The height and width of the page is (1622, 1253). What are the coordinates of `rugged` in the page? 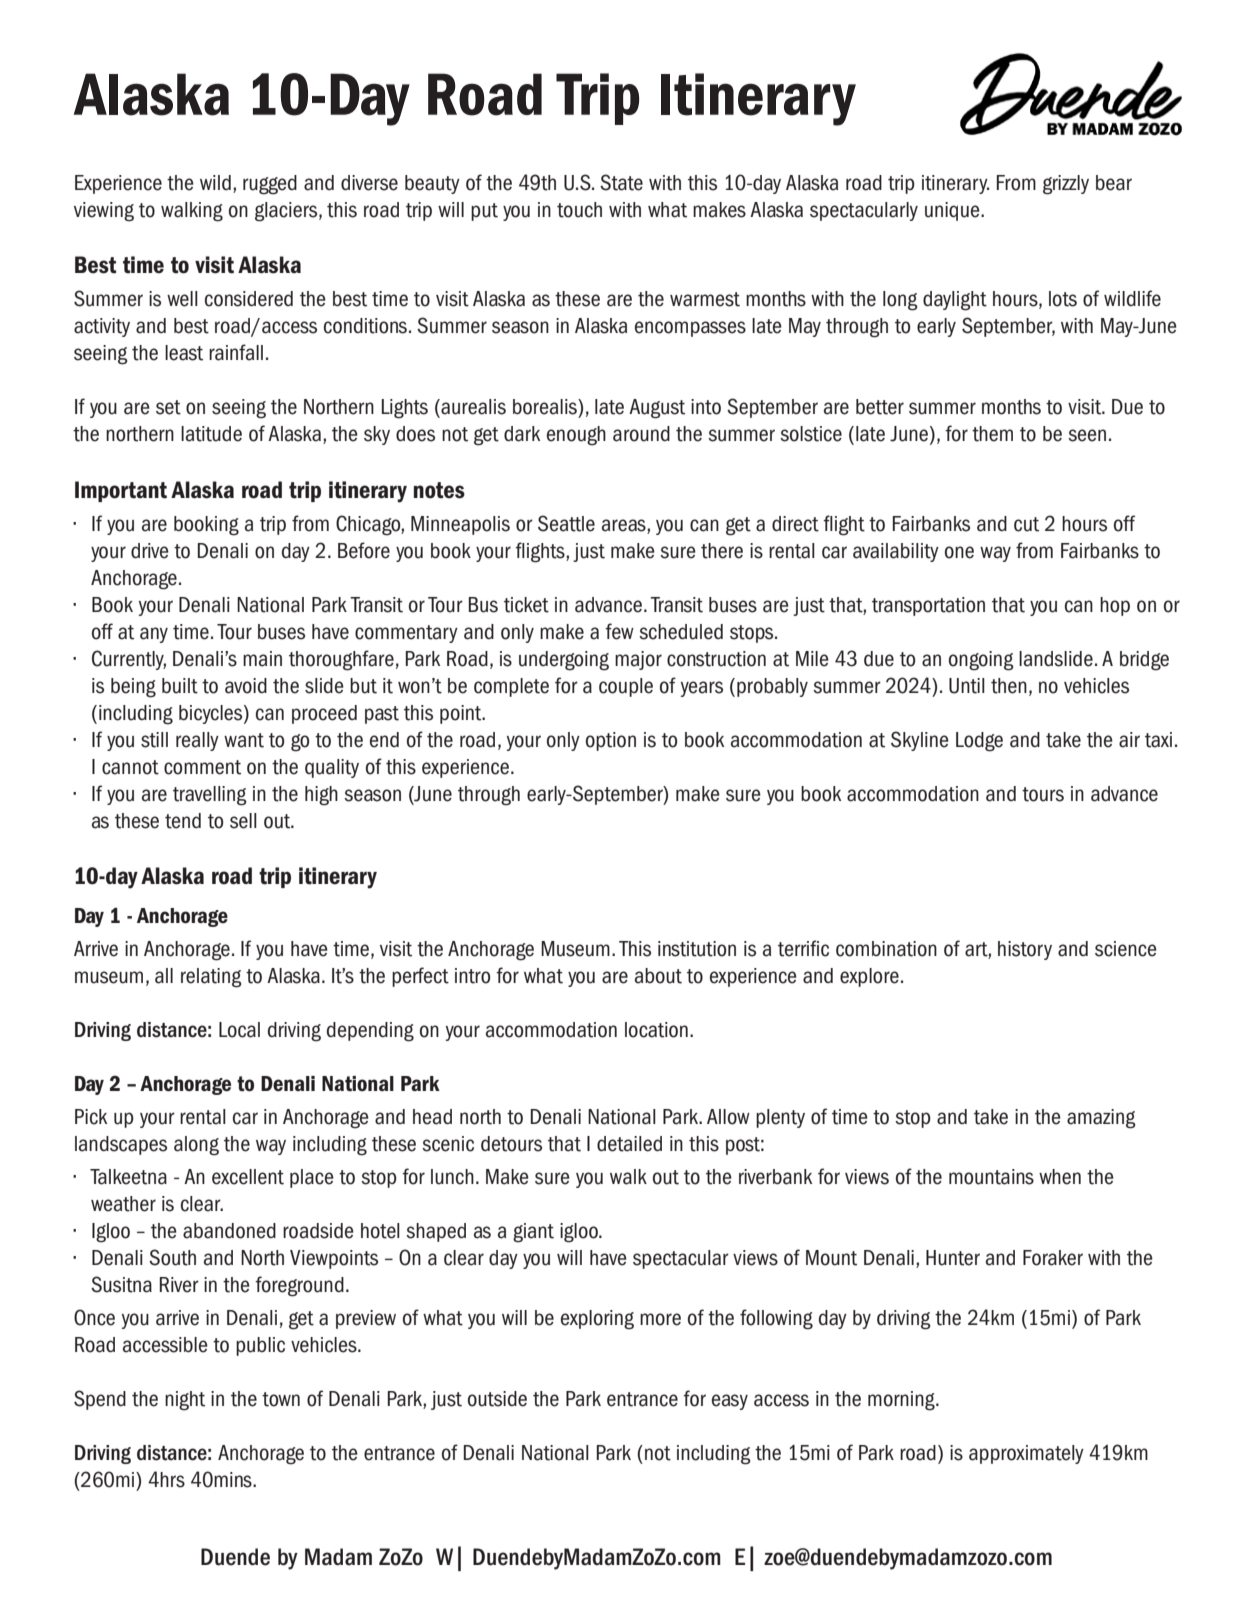 It's located at (270, 185).
